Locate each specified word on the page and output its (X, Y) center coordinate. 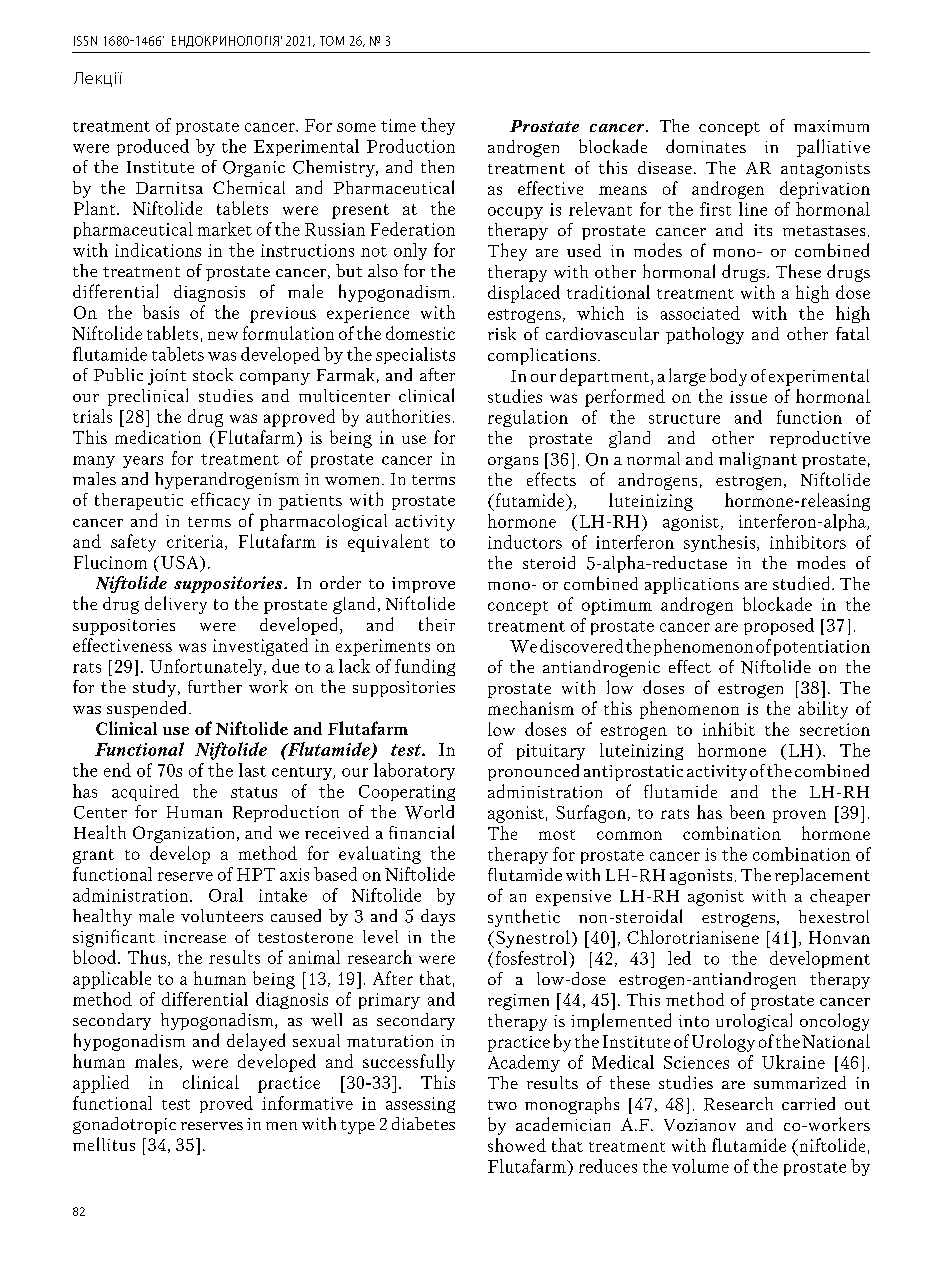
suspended (148, 709)
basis (161, 312)
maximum (831, 126)
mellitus (104, 1144)
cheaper (840, 897)
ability (823, 710)
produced (153, 147)
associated (700, 313)
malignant (758, 460)
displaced (524, 294)
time (398, 125)
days (438, 917)
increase (195, 937)
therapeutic (139, 501)
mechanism (531, 708)
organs (513, 462)
